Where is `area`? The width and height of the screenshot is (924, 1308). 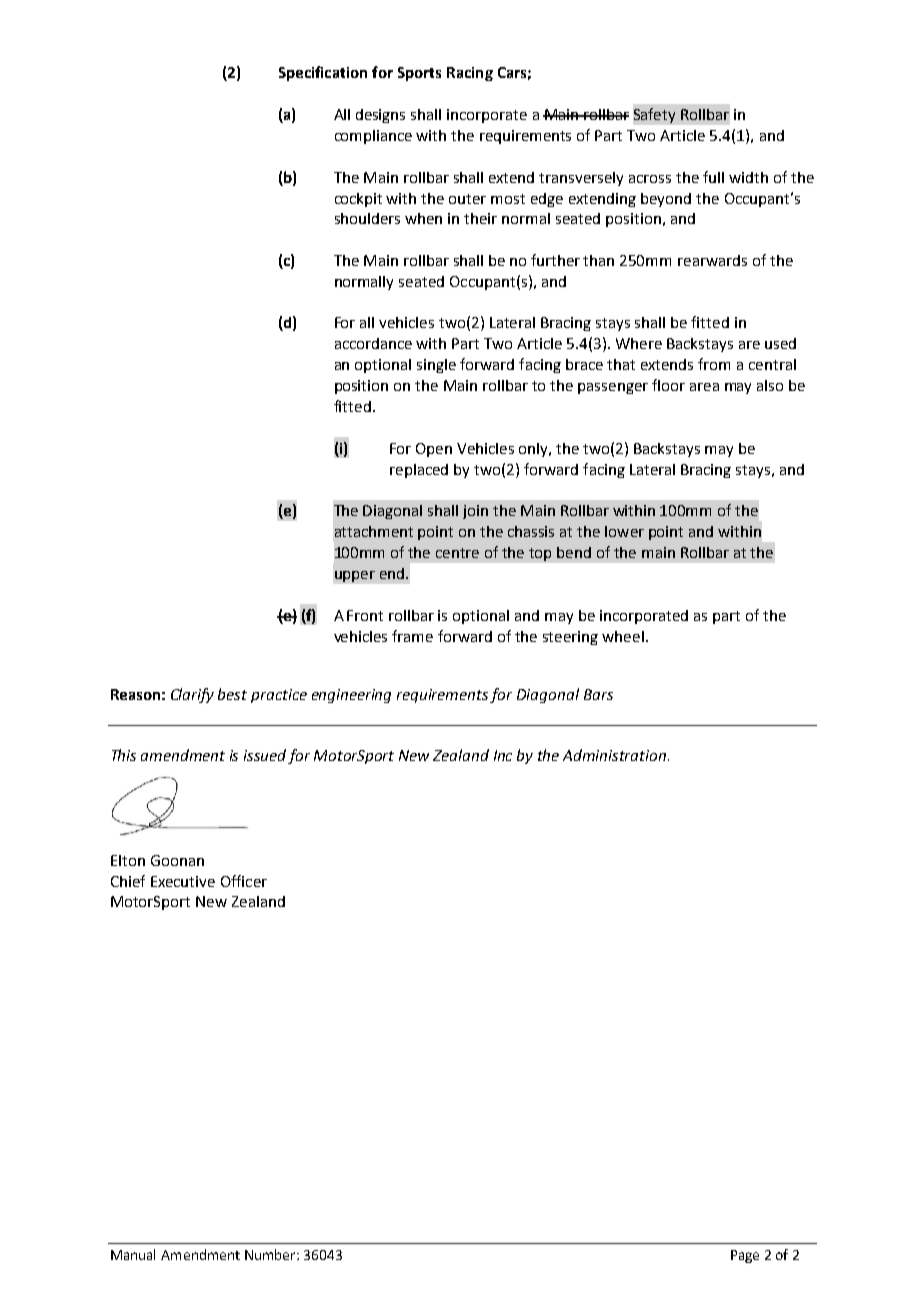 area is located at coordinates (704, 387).
